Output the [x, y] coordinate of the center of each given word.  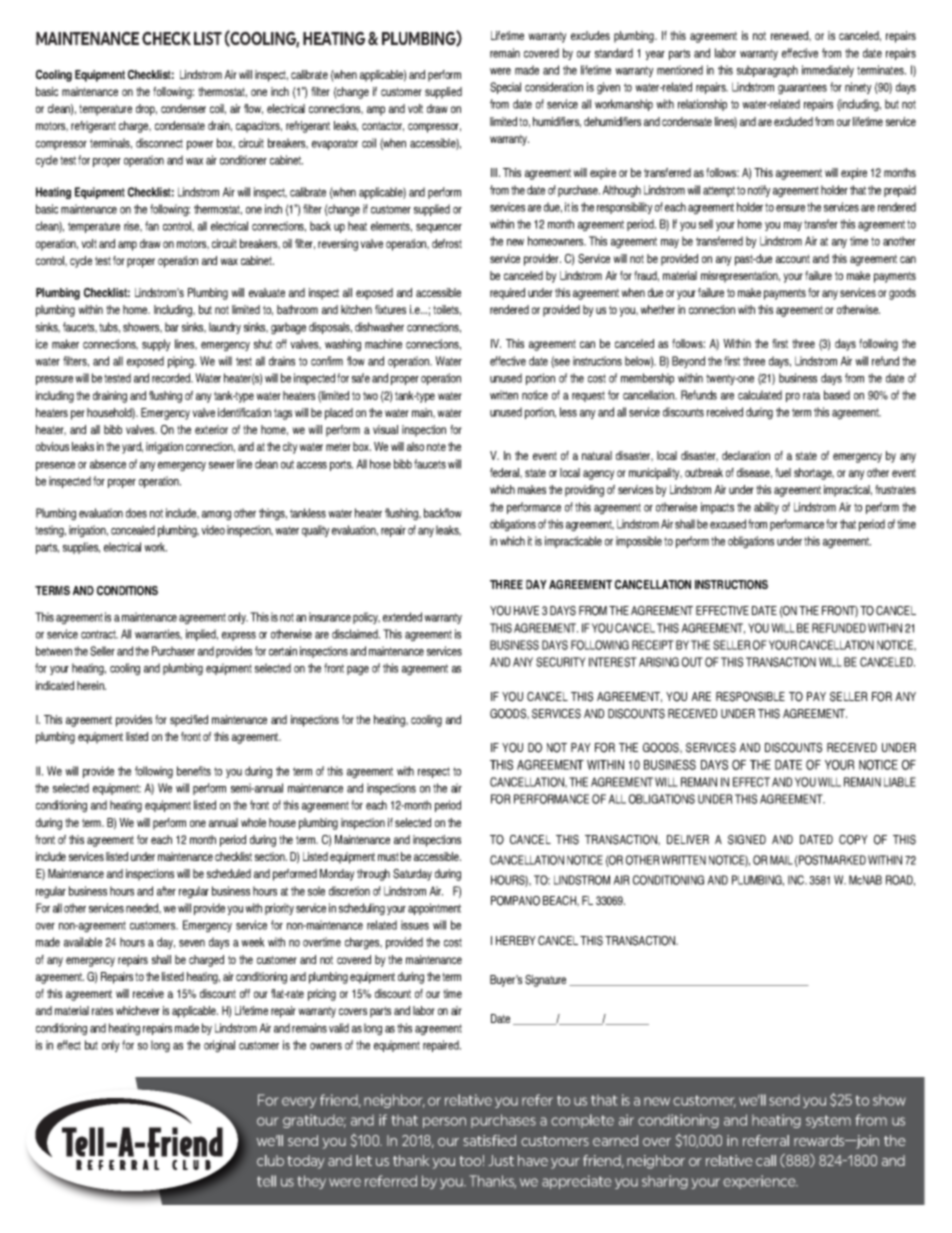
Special [505, 88]
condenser [183, 108]
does [136, 513]
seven [192, 943]
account [793, 258]
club [270, 1160]
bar [172, 327]
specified [189, 721]
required [507, 294]
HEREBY [516, 940]
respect [434, 772]
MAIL [781, 860]
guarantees [802, 89]
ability [766, 508]
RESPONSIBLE [750, 697]
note [436, 446]
